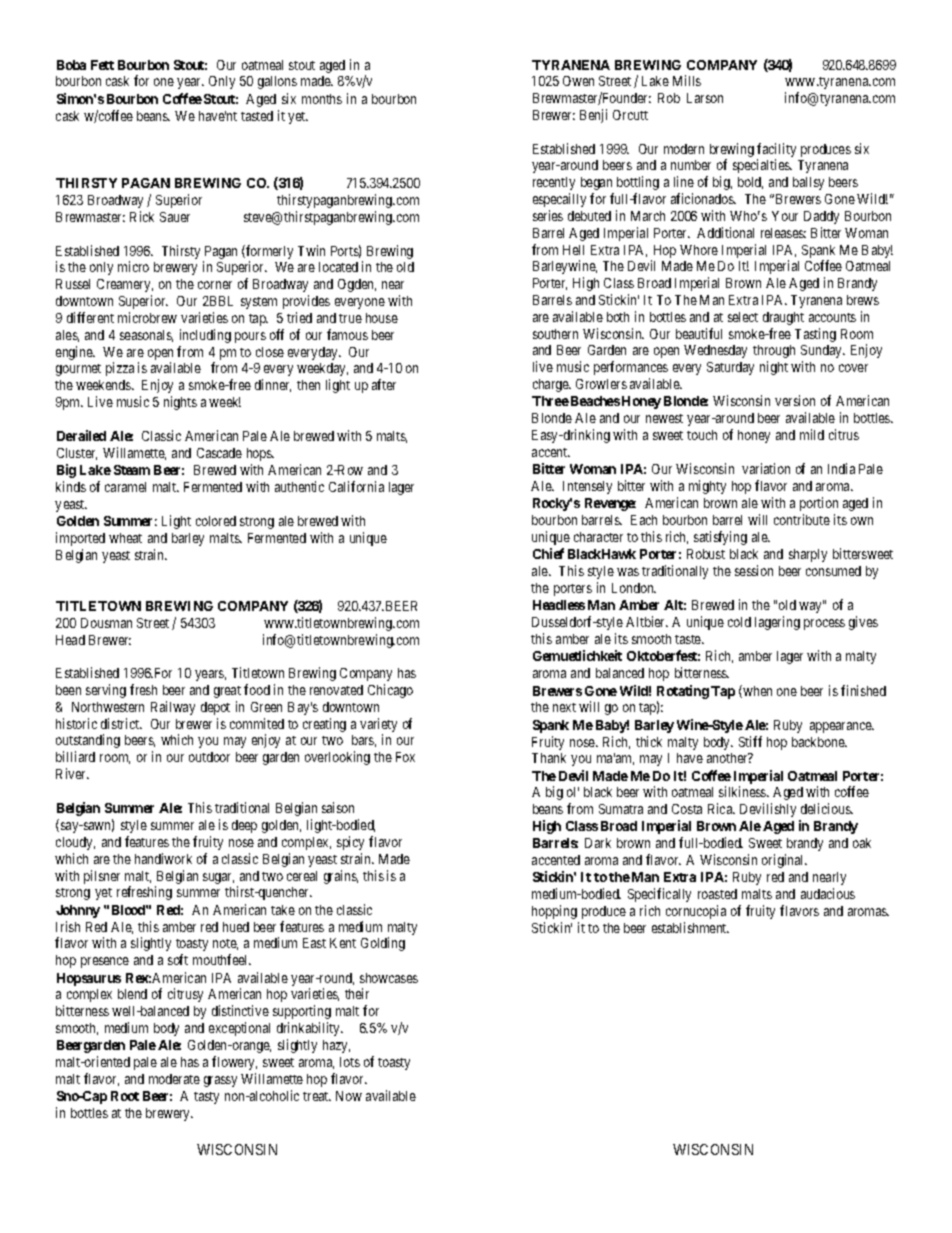  Describe the element at coordinates (132, 470) in the image. I see `Steam` at that location.
